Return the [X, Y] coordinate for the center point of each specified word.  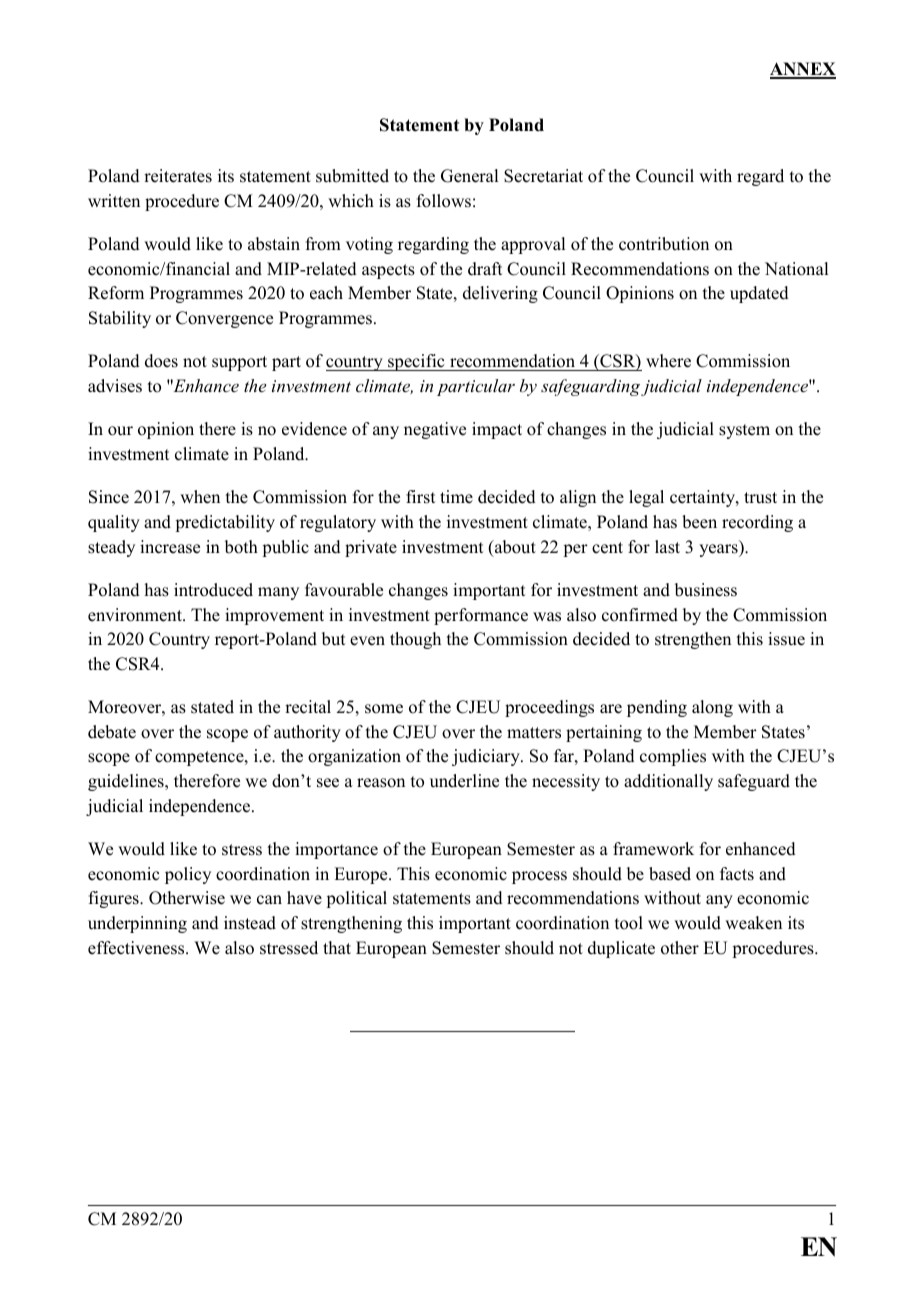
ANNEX [803, 70]
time [456, 497]
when [200, 497]
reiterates [178, 176]
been [699, 522]
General [469, 176]
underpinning [137, 924]
